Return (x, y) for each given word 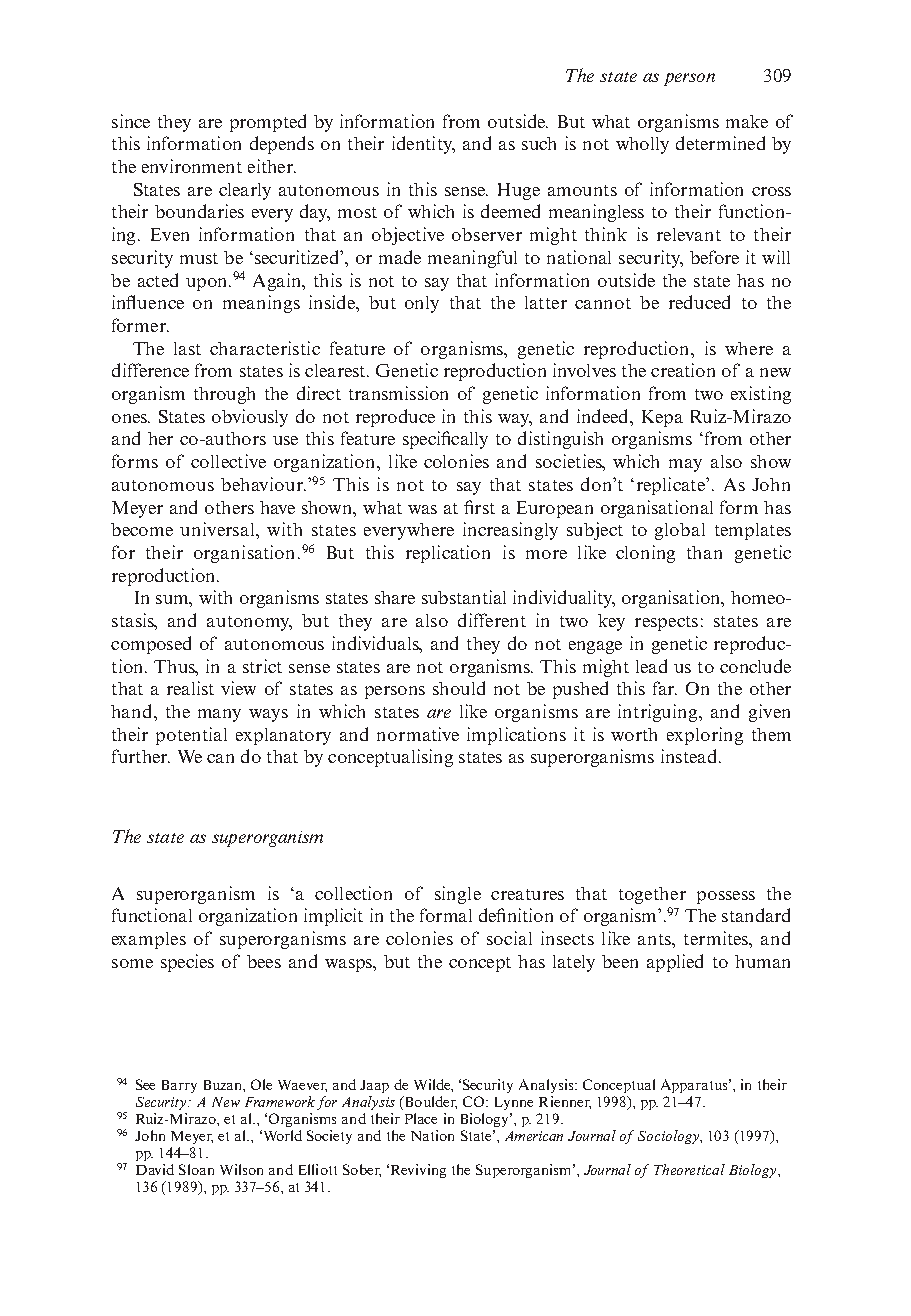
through (224, 395)
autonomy (249, 623)
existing (761, 395)
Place (421, 1118)
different (492, 620)
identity (423, 145)
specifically (445, 440)
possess (726, 897)
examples (149, 940)
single (458, 895)
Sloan (196, 1169)
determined (720, 143)
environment (192, 166)
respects (666, 623)
